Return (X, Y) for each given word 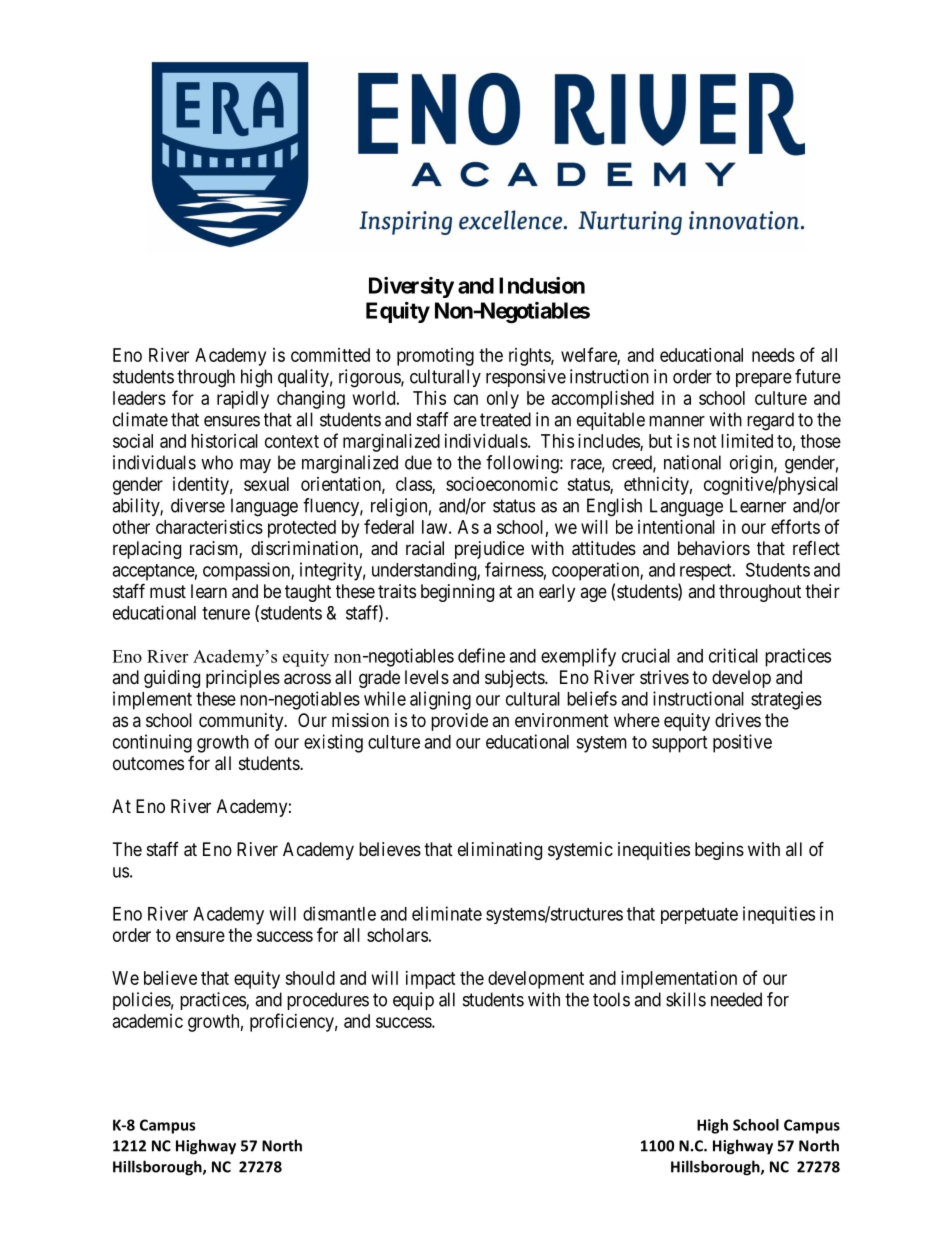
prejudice (489, 550)
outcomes (148, 763)
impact (431, 980)
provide (459, 722)
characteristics (209, 527)
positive (742, 743)
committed (330, 355)
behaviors (714, 548)
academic (148, 1021)
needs (773, 355)
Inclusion (542, 285)
